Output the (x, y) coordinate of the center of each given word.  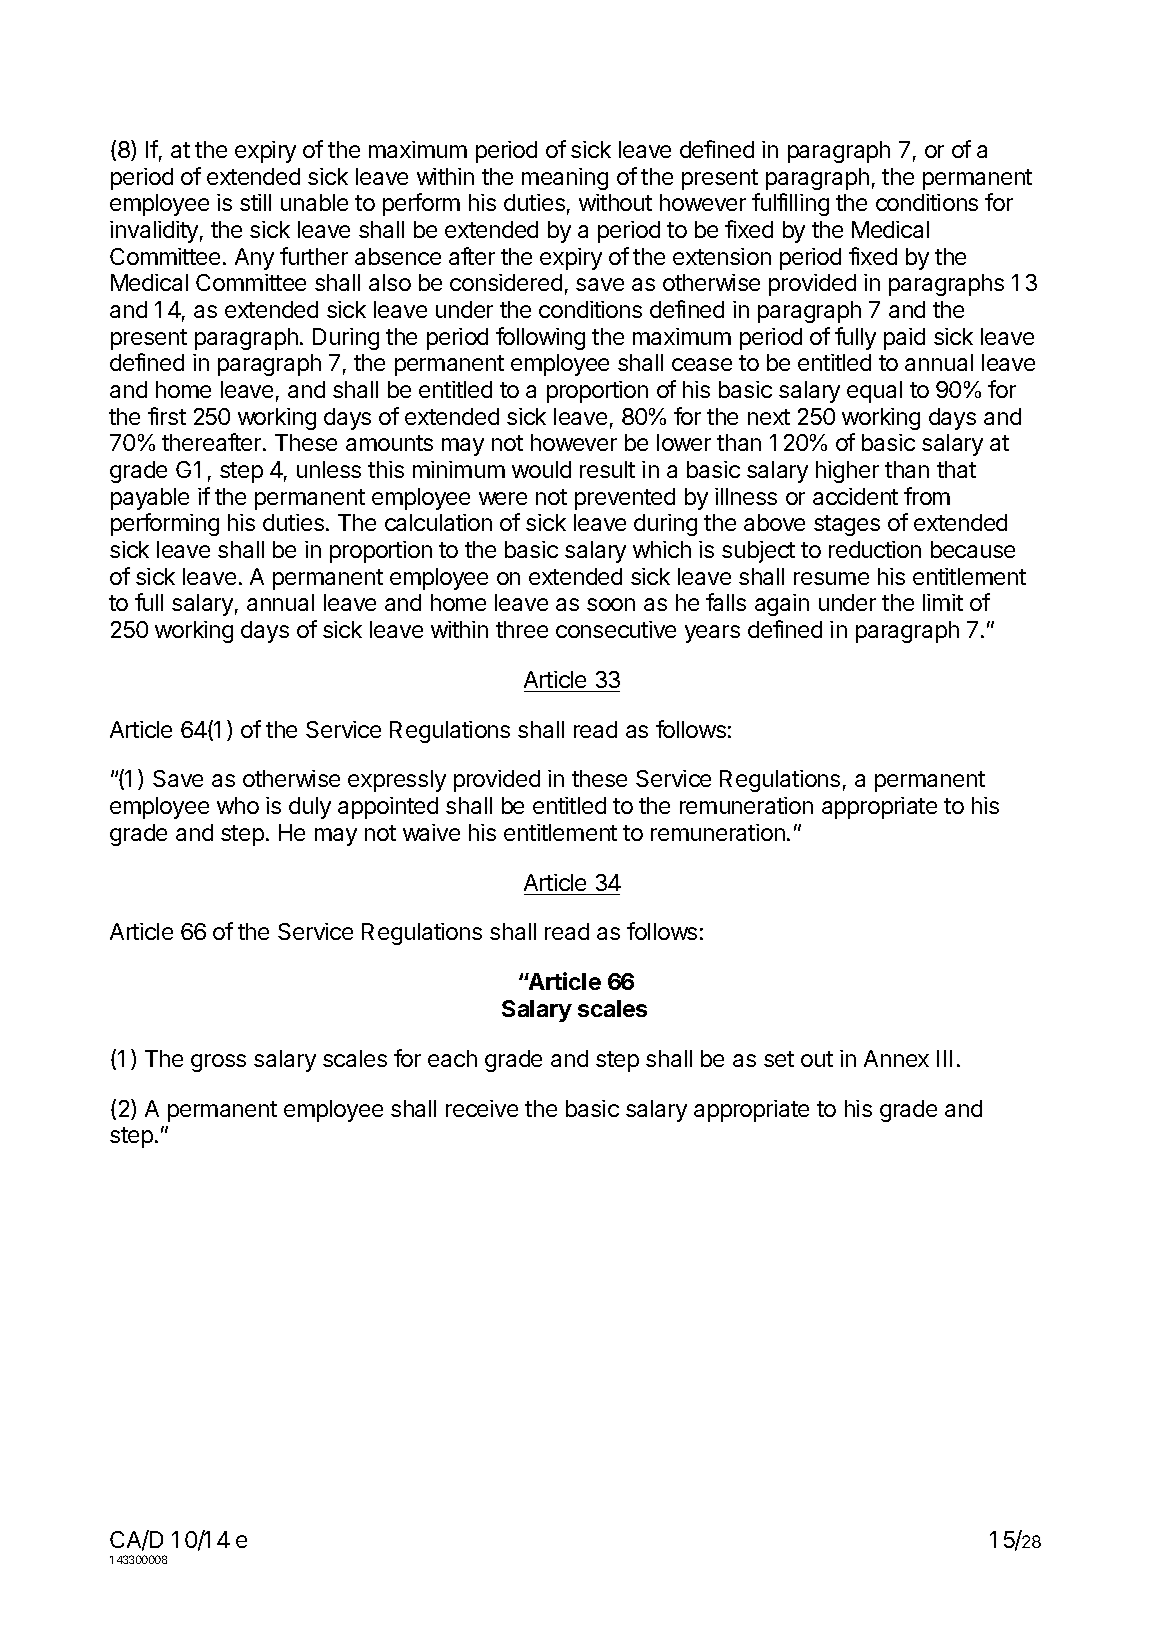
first (167, 416)
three (522, 629)
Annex (896, 1058)
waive (431, 832)
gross (218, 1063)
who (238, 805)
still (255, 202)
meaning (565, 179)
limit (943, 602)
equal (874, 392)
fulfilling (790, 204)
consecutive (616, 629)
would (541, 469)
